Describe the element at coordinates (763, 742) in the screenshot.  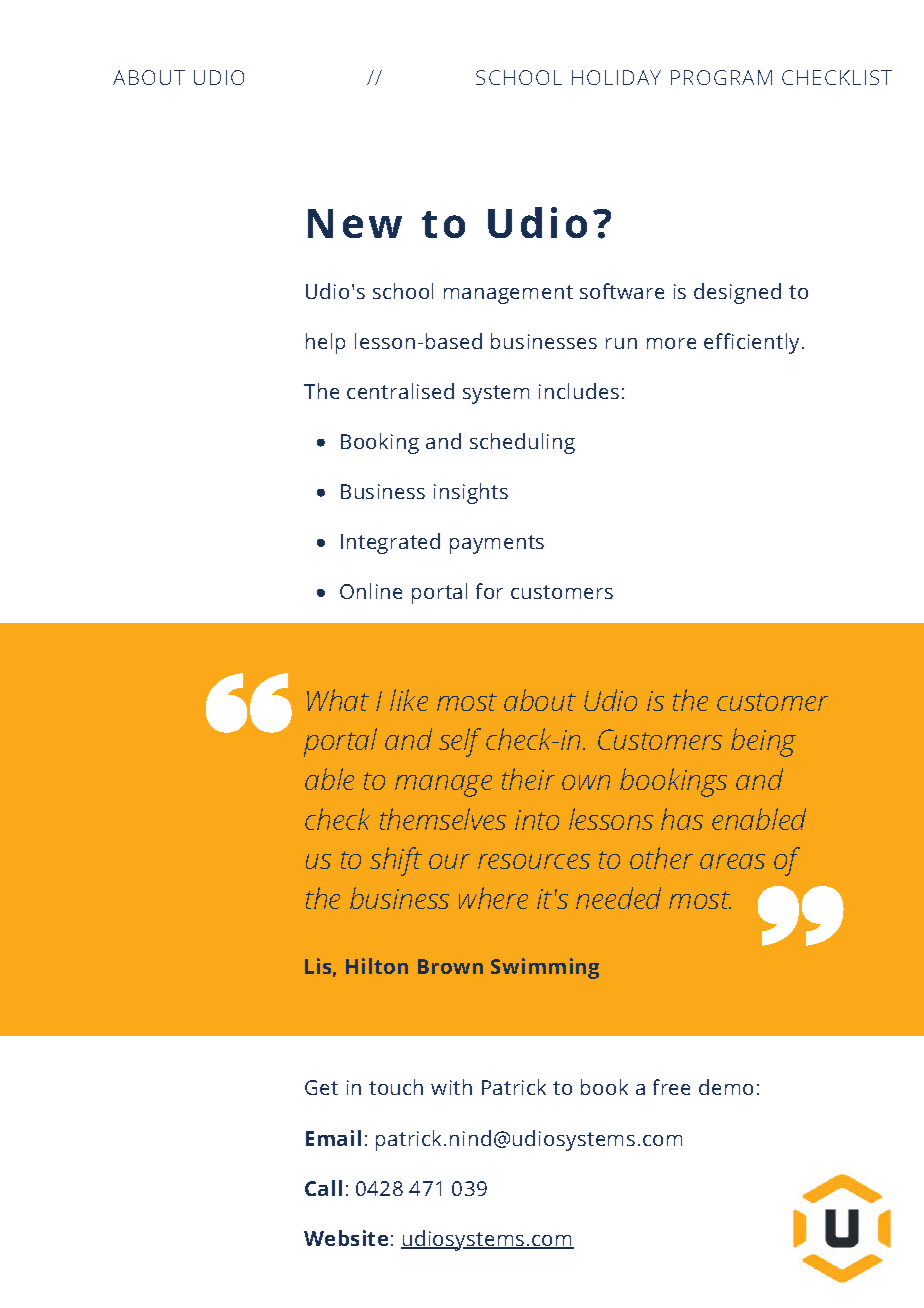
I see `being` at that location.
